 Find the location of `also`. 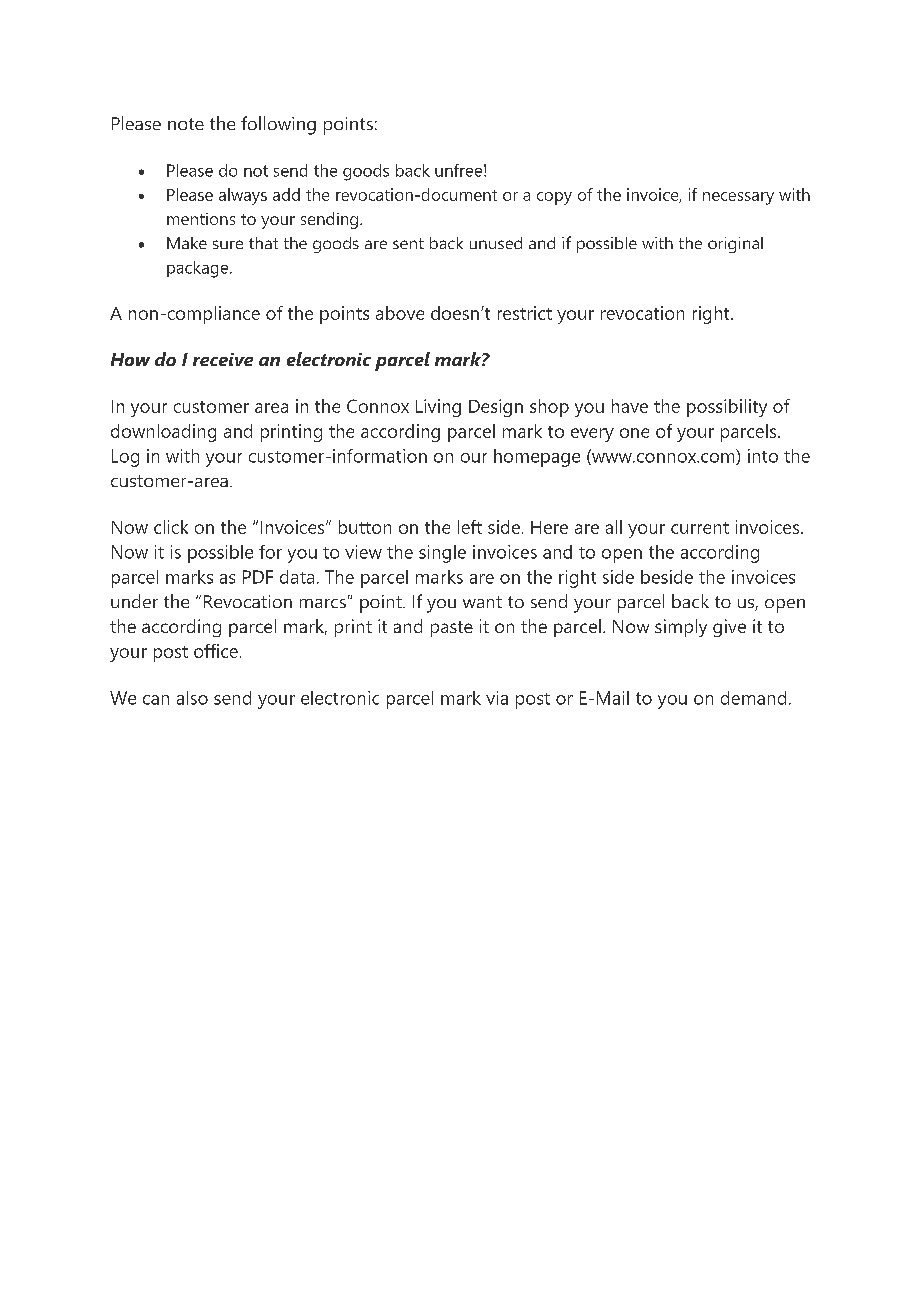

also is located at coordinates (192, 698).
